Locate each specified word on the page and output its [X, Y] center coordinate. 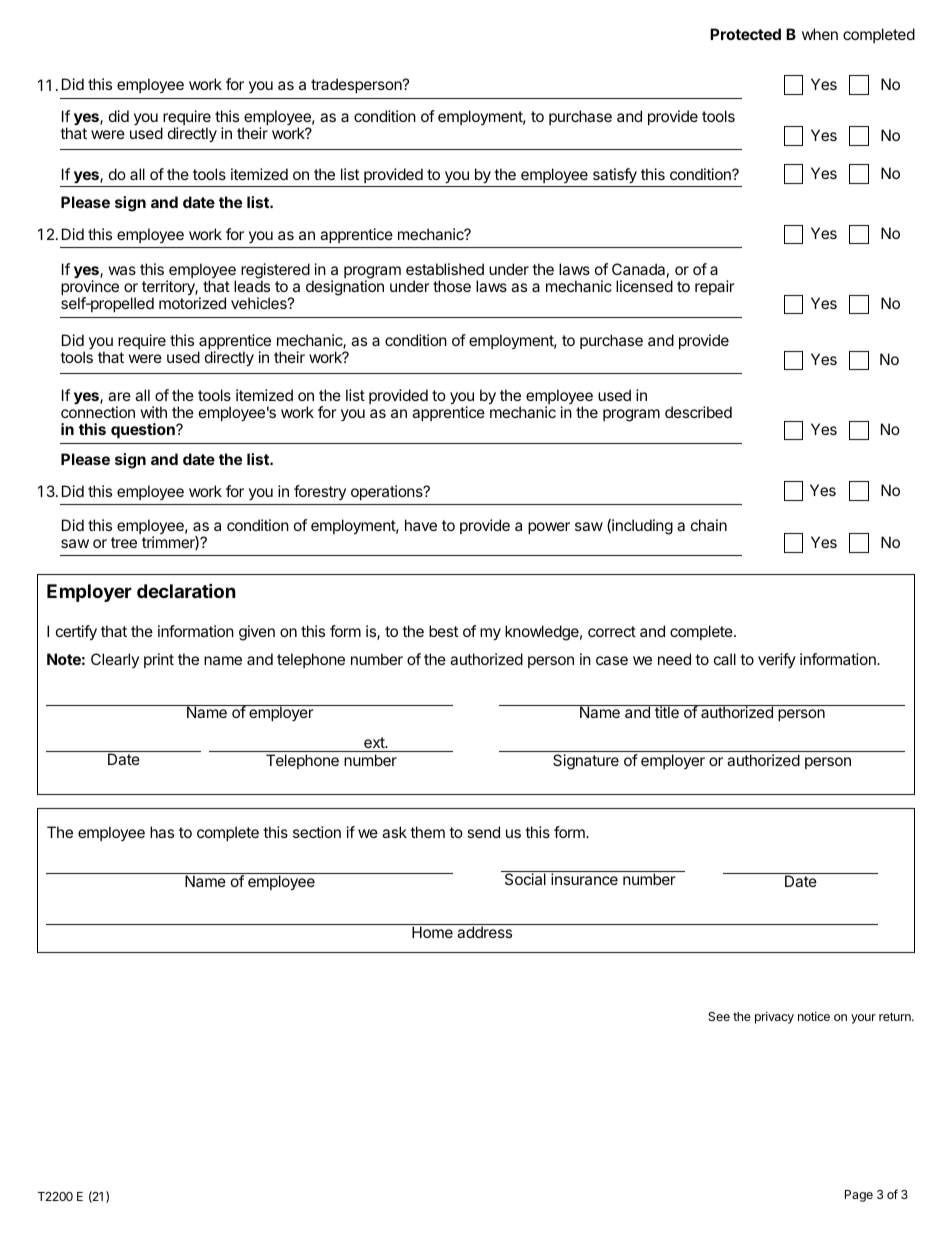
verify [777, 660]
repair [715, 287]
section [317, 832]
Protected [745, 34]
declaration [186, 590]
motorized [192, 303]
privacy [774, 1017]
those [452, 286]
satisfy [615, 176]
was [122, 270]
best [443, 631]
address [484, 932]
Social [525, 879]
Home [432, 932]
